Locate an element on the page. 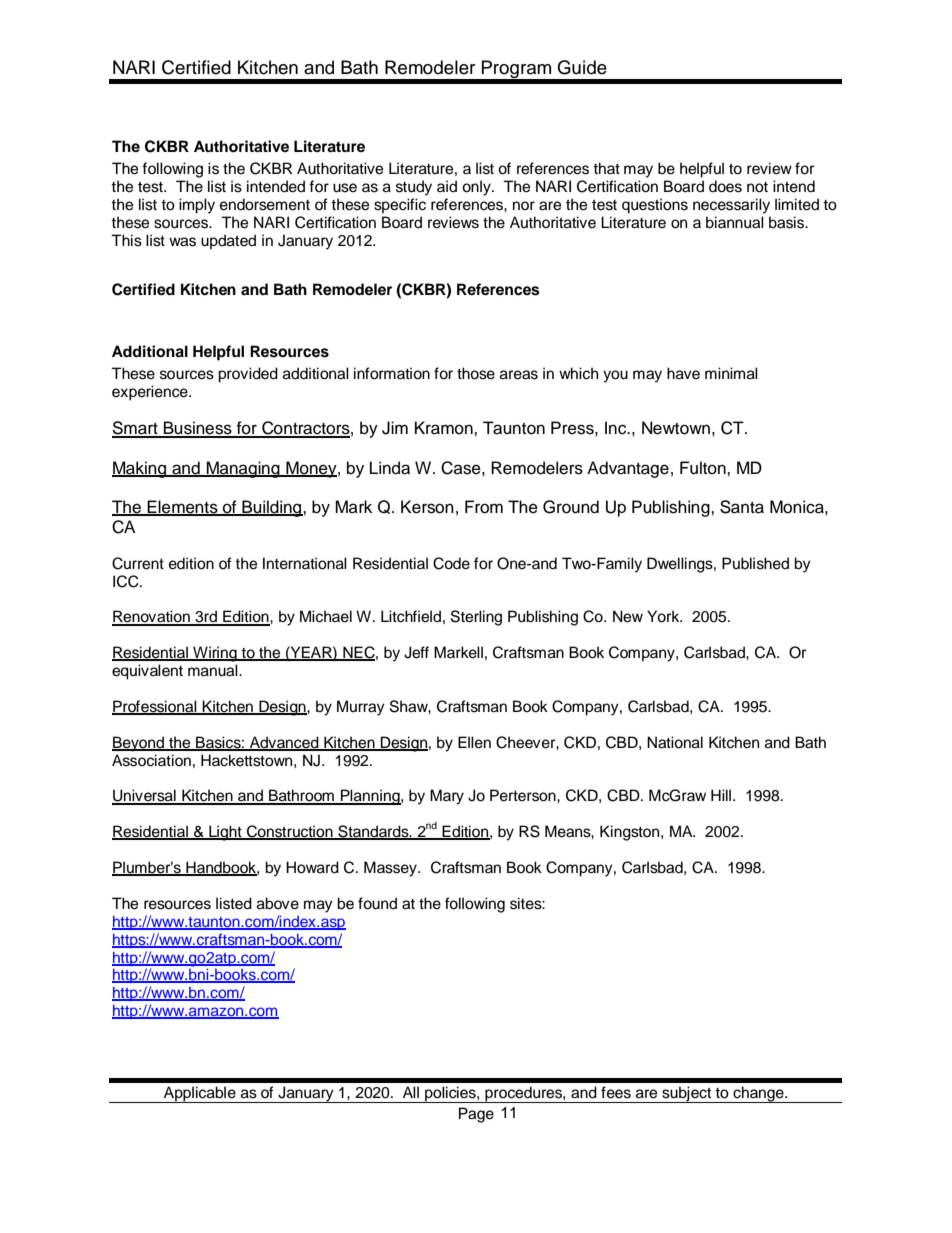 This document has height=1233, width=952. Hill is located at coordinates (721, 795).
